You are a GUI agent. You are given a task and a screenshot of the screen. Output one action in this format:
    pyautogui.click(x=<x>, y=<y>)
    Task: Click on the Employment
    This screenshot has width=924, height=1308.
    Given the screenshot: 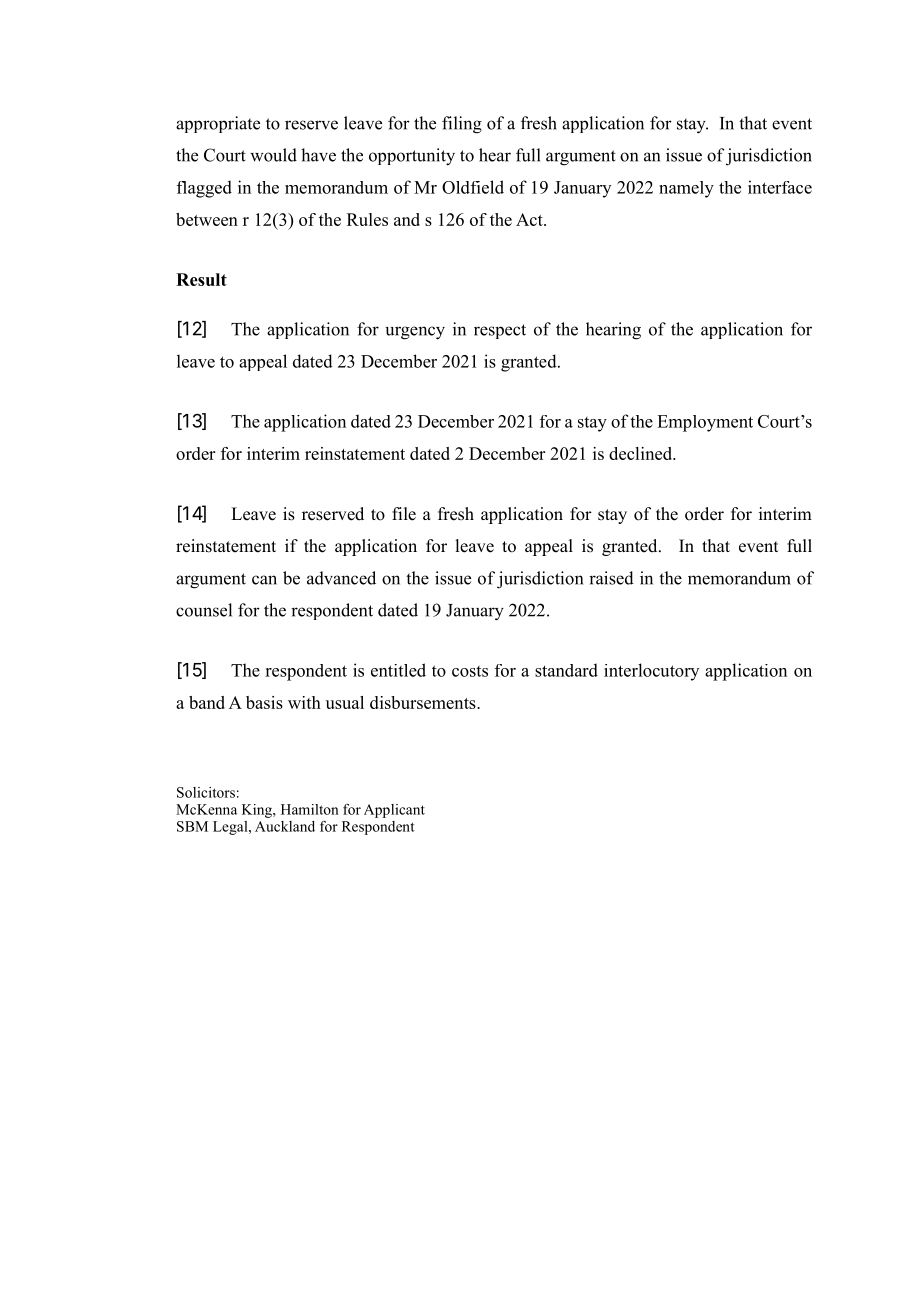 What is the action you would take?
    pyautogui.click(x=705, y=423)
